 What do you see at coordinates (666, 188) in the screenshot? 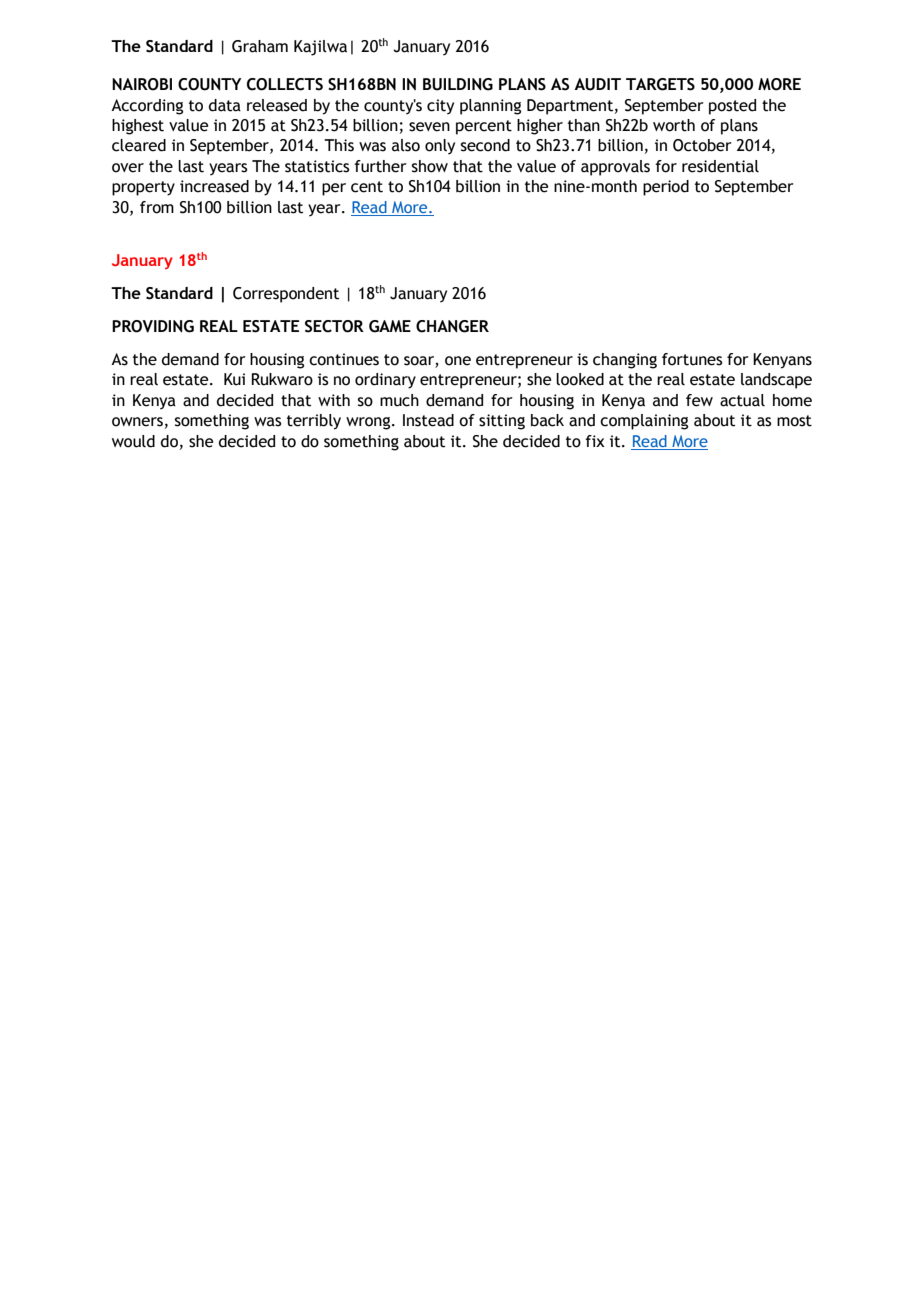
I see `period` at bounding box center [666, 188].
